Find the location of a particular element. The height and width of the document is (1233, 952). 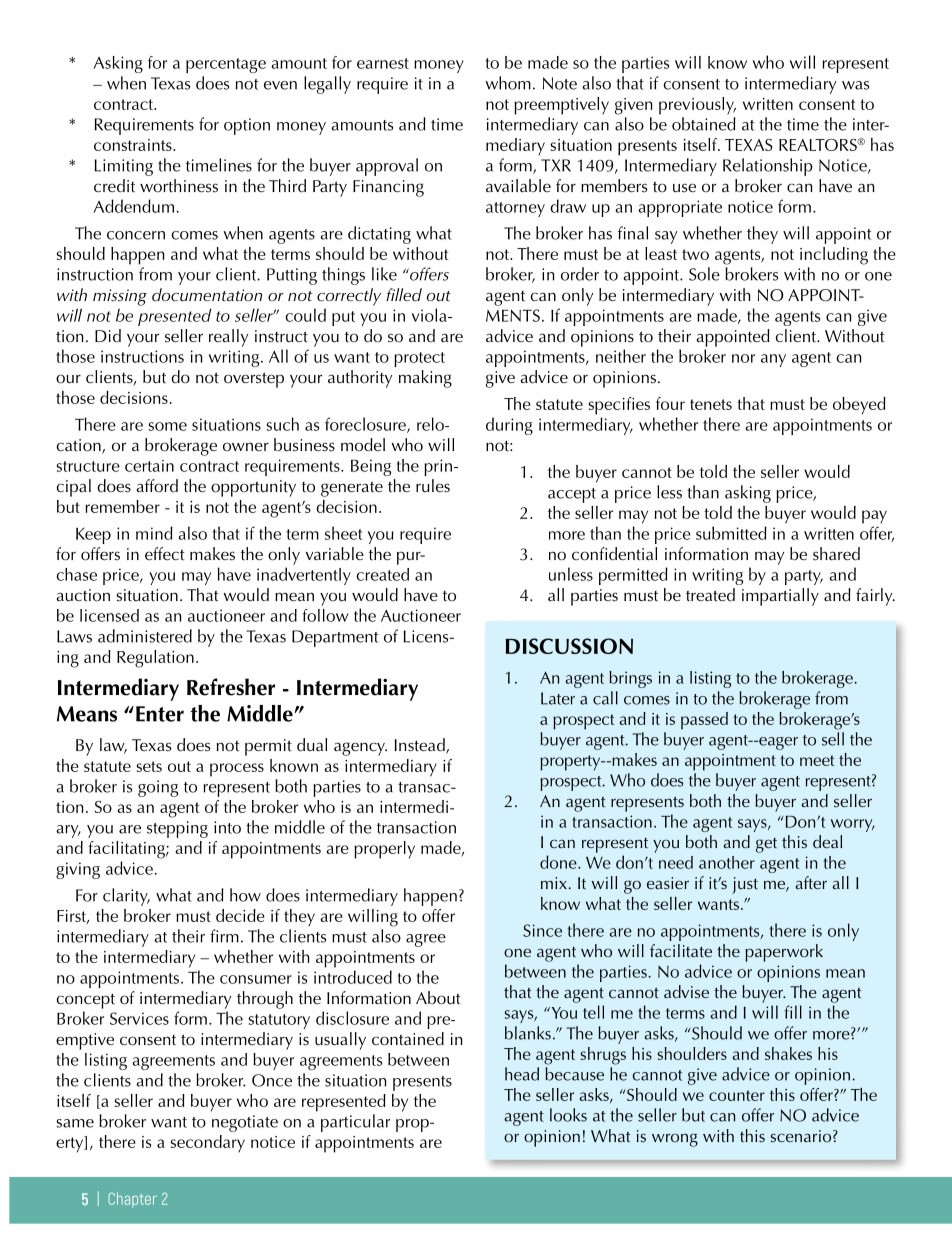

counter is located at coordinates (737, 1095).
